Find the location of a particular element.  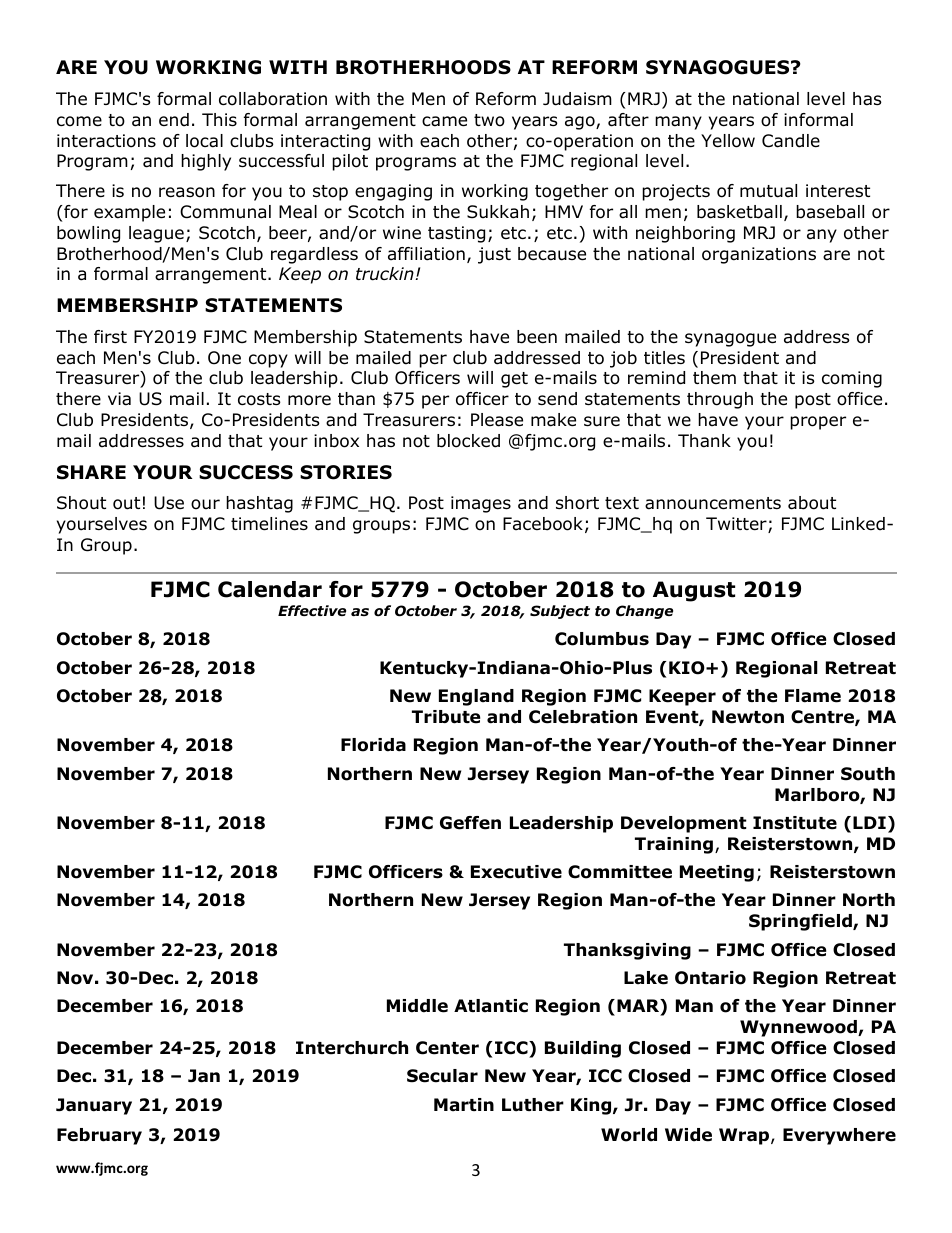

SHARE is located at coordinates (91, 472).
